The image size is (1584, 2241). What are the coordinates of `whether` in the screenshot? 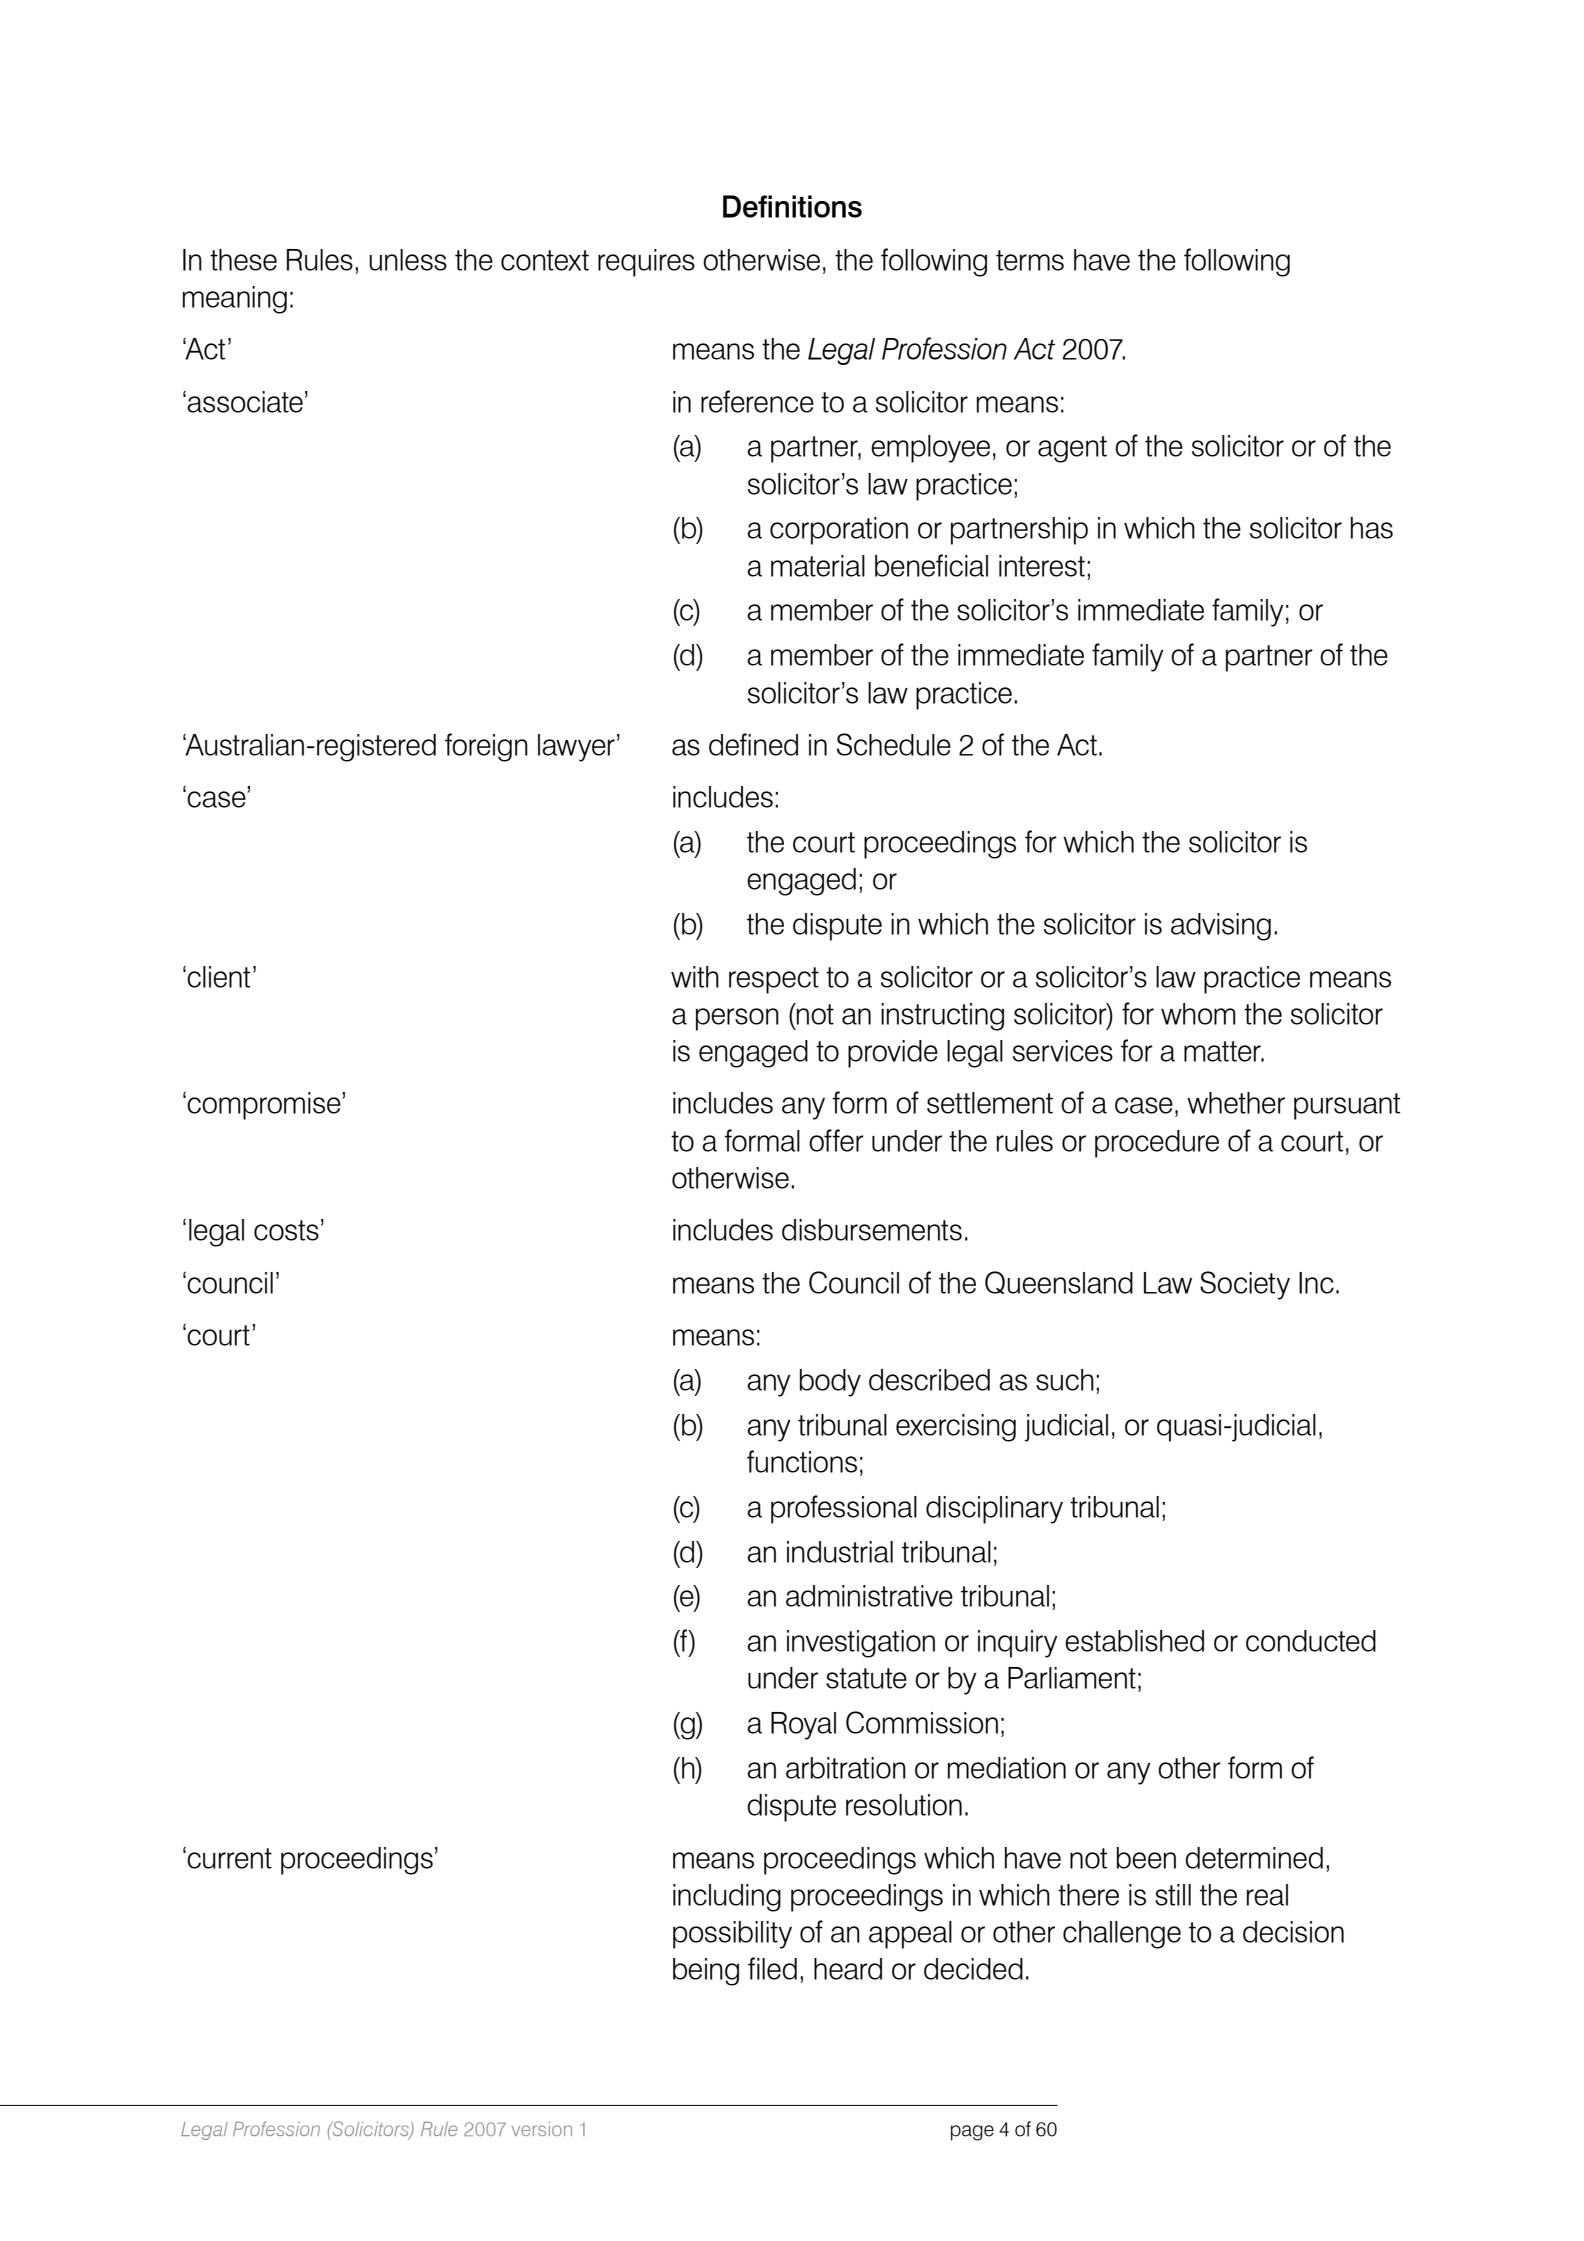 It's located at (1236, 1103).
